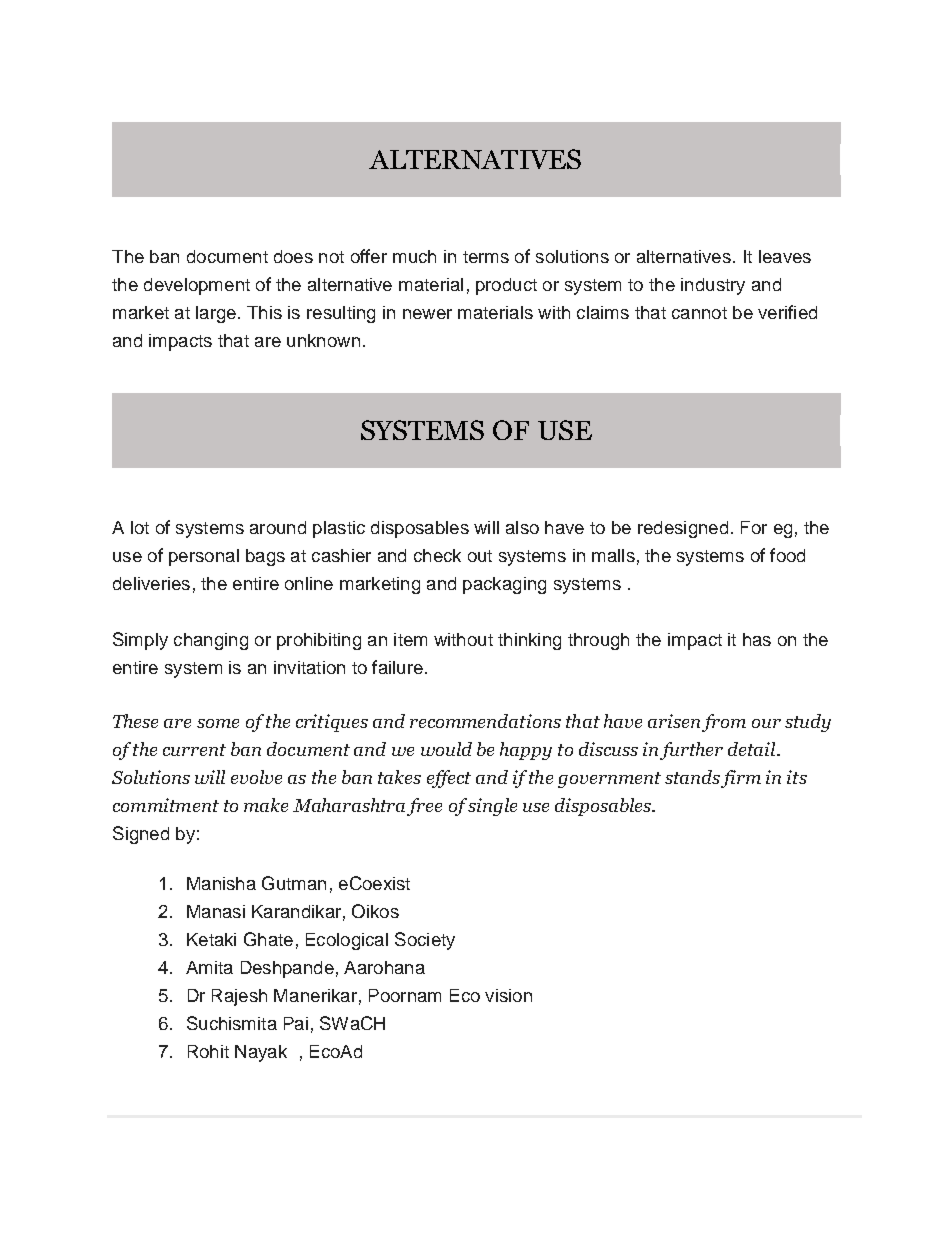  Describe the element at coordinates (713, 286) in the image. I see `industry` at that location.
